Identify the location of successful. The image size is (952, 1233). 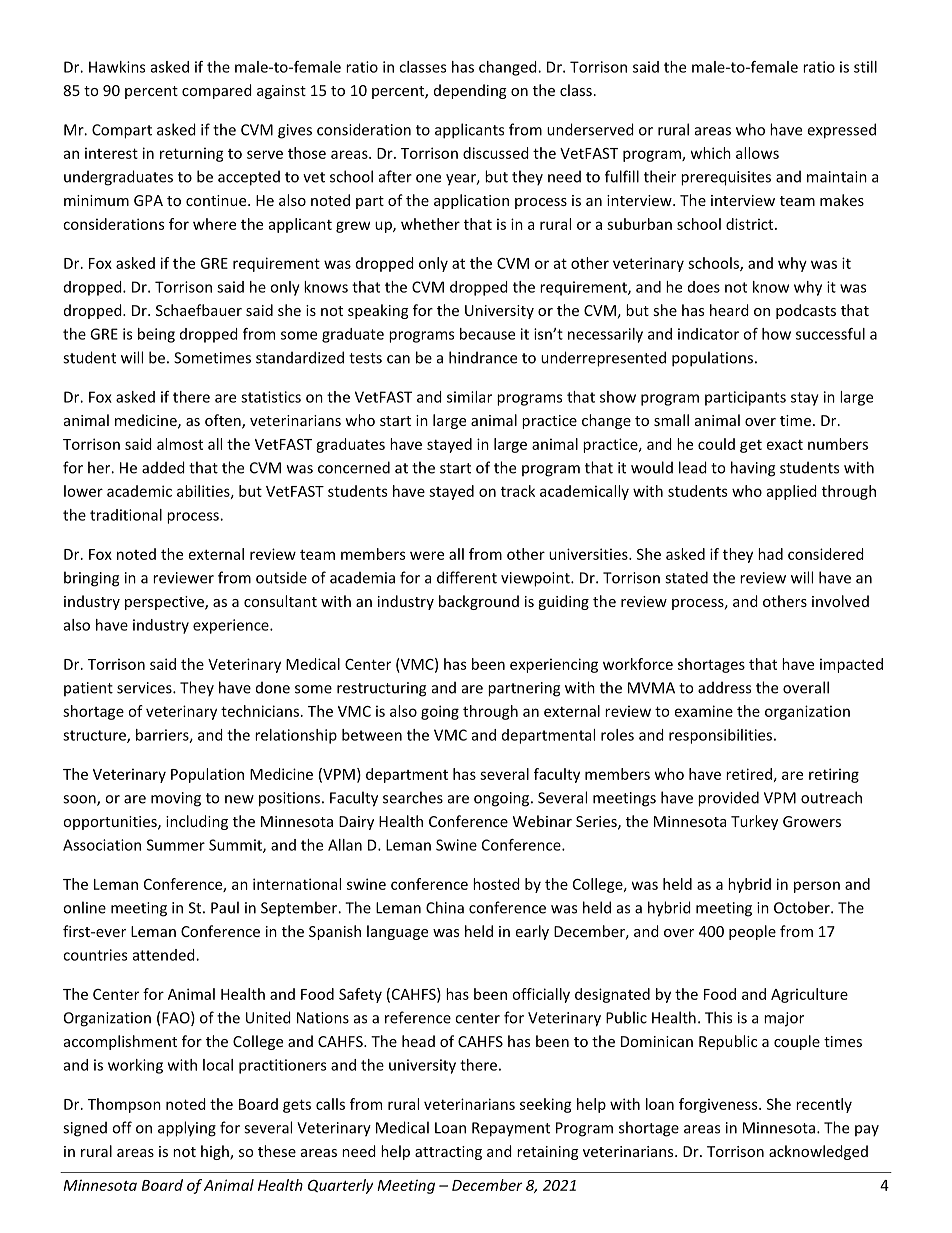
(830, 334).
